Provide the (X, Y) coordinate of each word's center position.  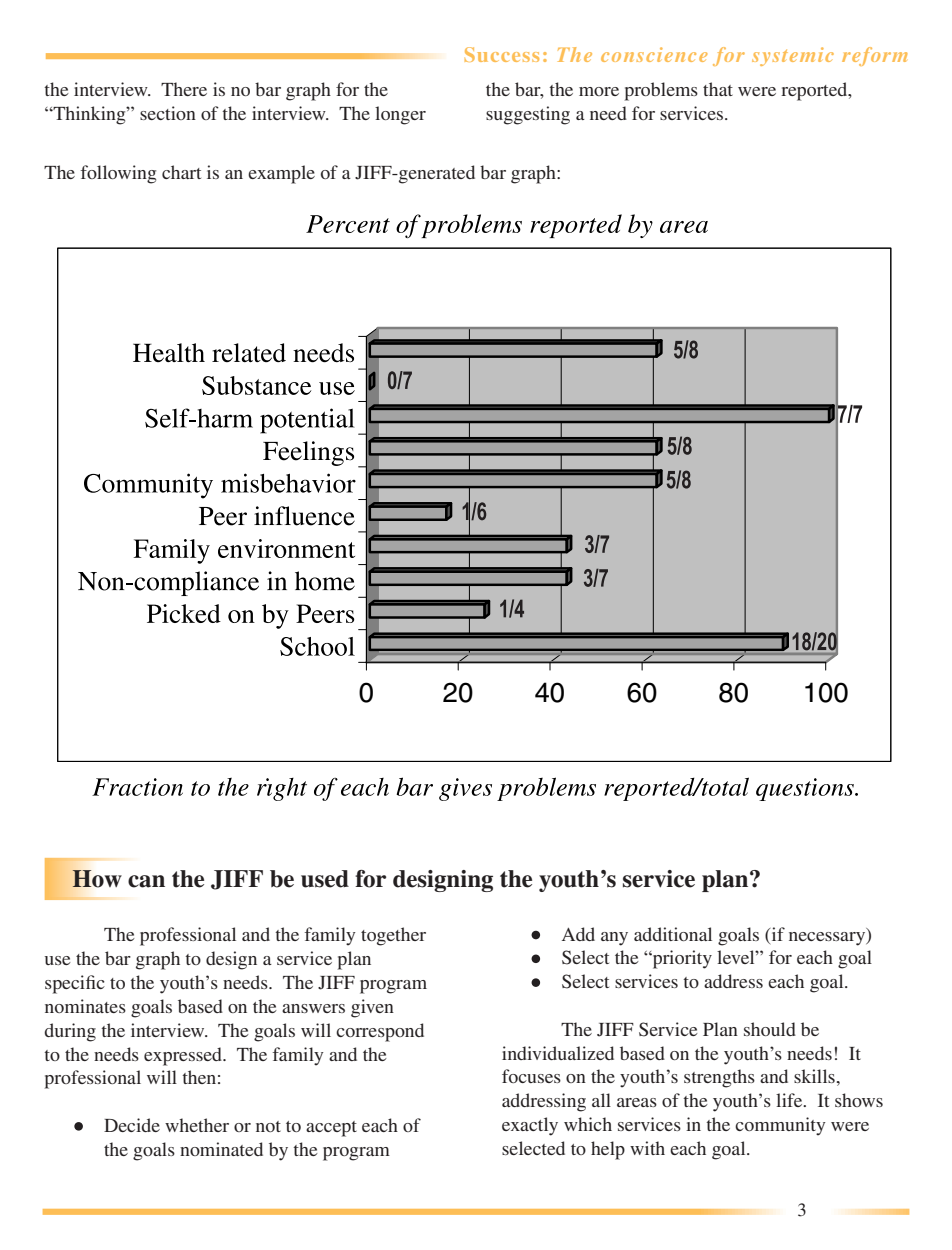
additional (673, 934)
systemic (793, 56)
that (718, 89)
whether (197, 1125)
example (281, 174)
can (146, 881)
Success (502, 54)
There (184, 89)
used (325, 879)
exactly (530, 1126)
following (118, 174)
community (780, 1126)
